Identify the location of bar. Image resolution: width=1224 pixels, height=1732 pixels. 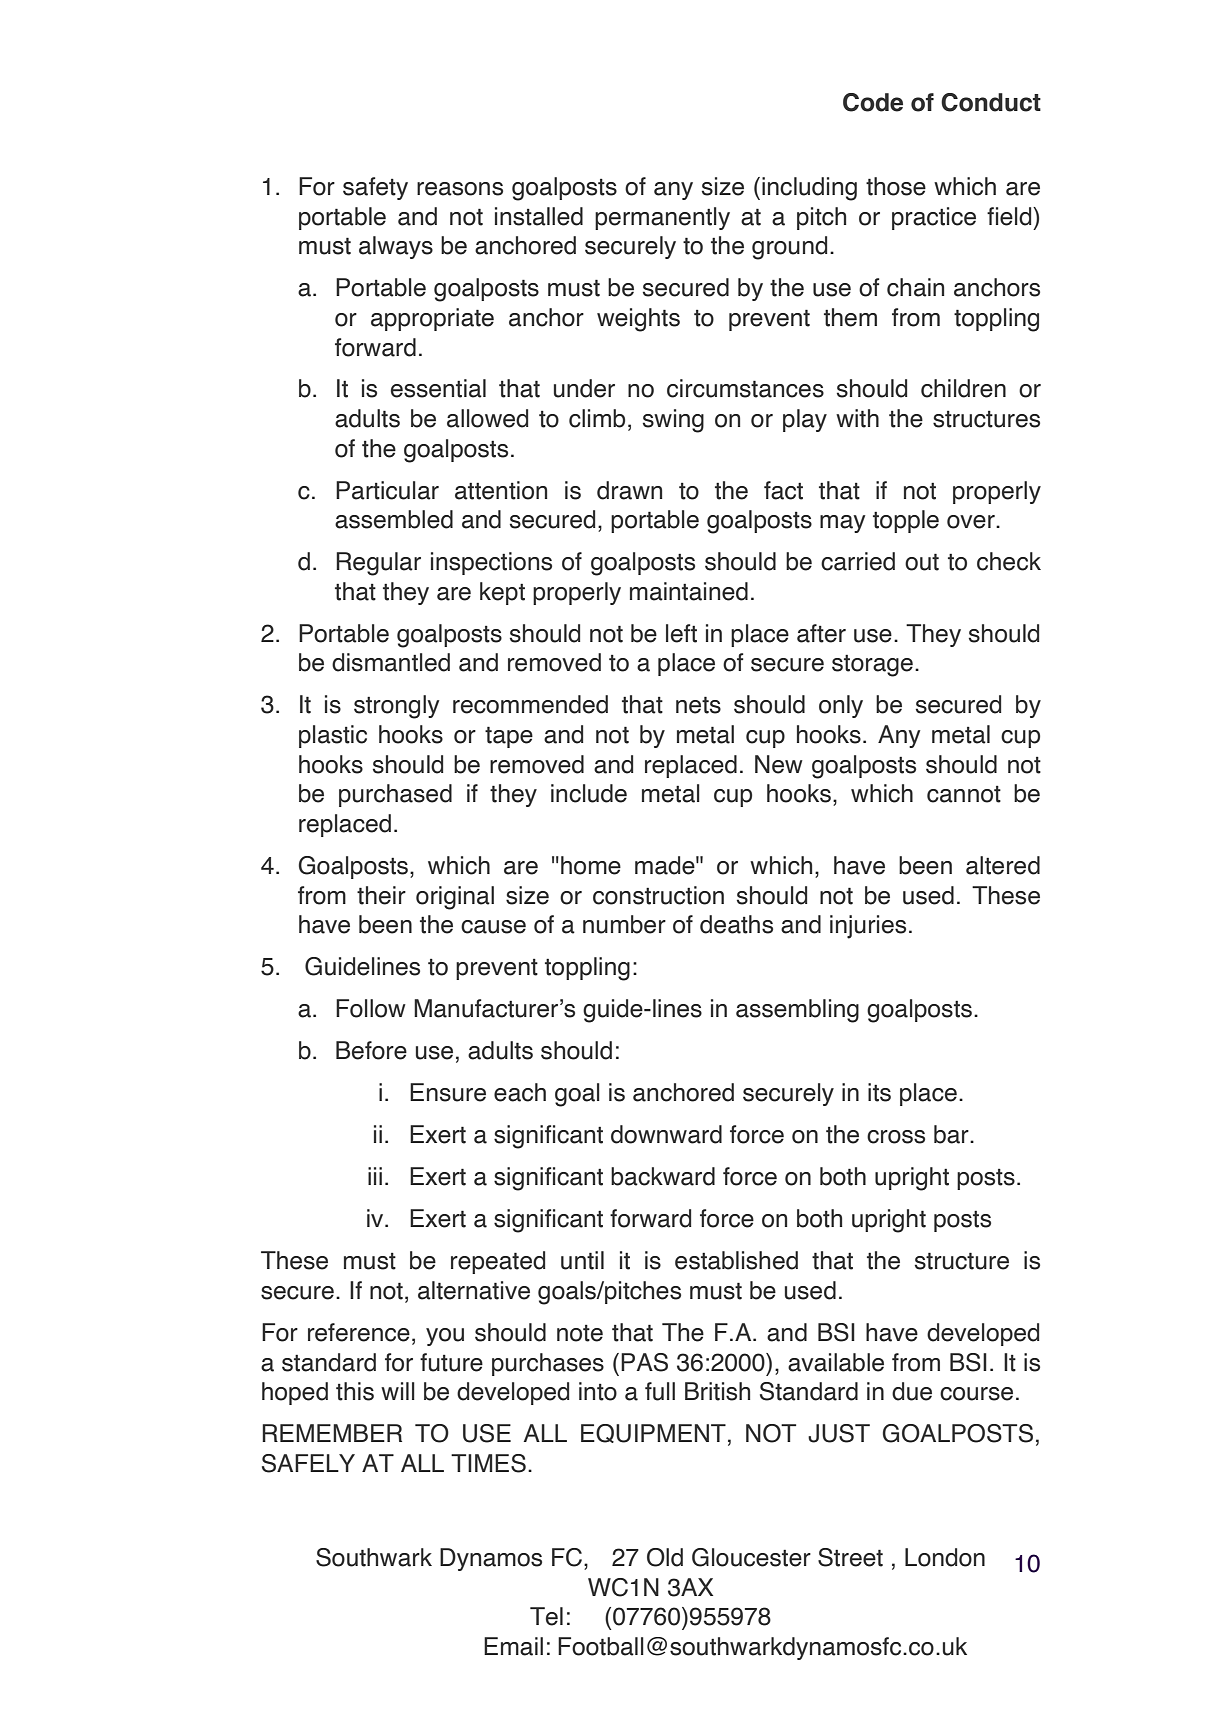
(952, 1134).
